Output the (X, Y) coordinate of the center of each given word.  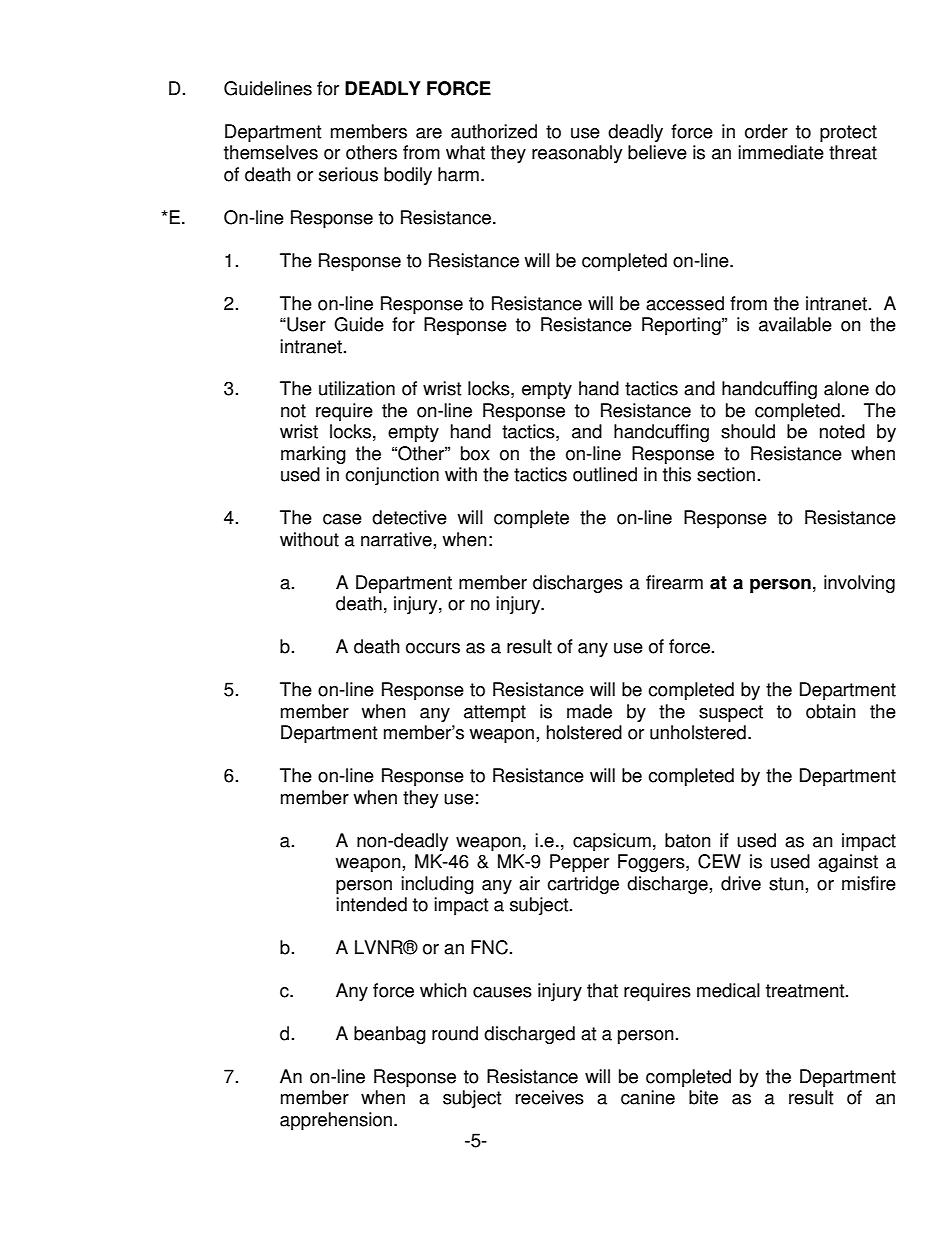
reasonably (577, 154)
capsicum (612, 842)
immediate (781, 152)
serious (348, 174)
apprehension (336, 1121)
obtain (831, 711)
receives (550, 1097)
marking (313, 455)
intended (371, 904)
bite (703, 1097)
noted (842, 431)
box (475, 453)
